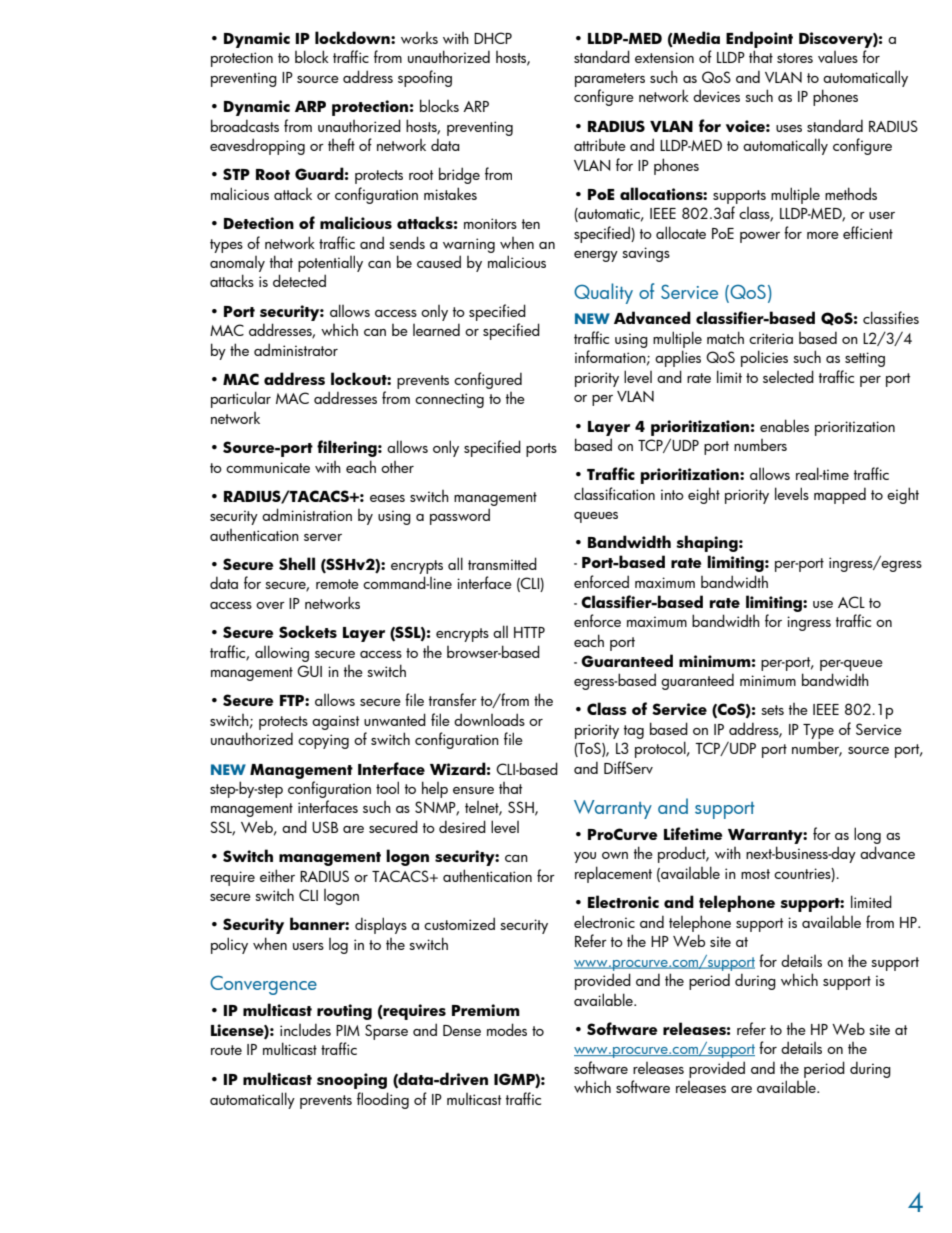 The height and width of the screenshot is (1233, 952). Describe the element at coordinates (610, 80) in the screenshot. I see `parameters` at that location.
